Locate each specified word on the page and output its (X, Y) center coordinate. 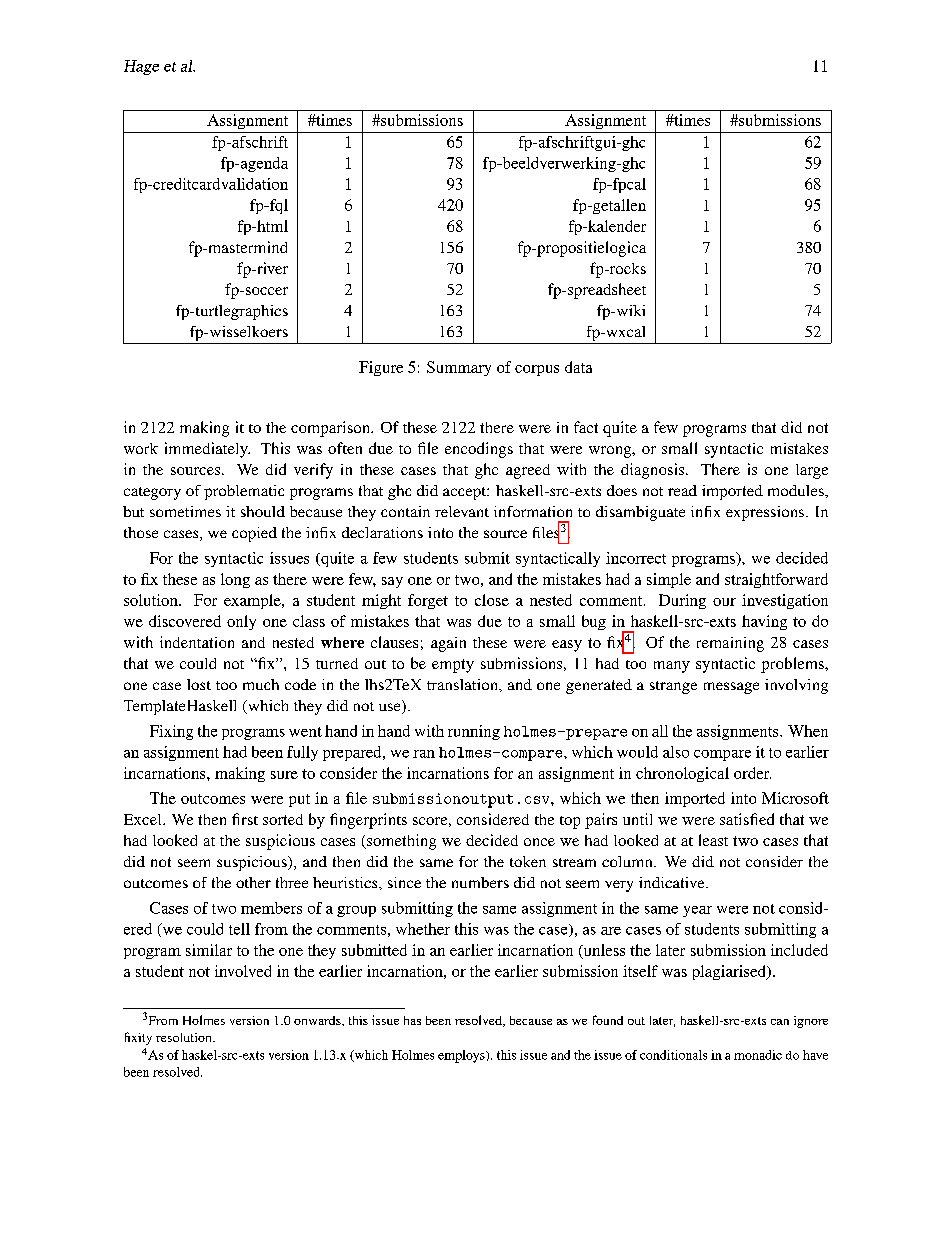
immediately (207, 450)
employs (462, 1056)
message (731, 688)
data (578, 367)
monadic (758, 1055)
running (474, 732)
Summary (459, 368)
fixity (138, 1038)
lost (199, 684)
